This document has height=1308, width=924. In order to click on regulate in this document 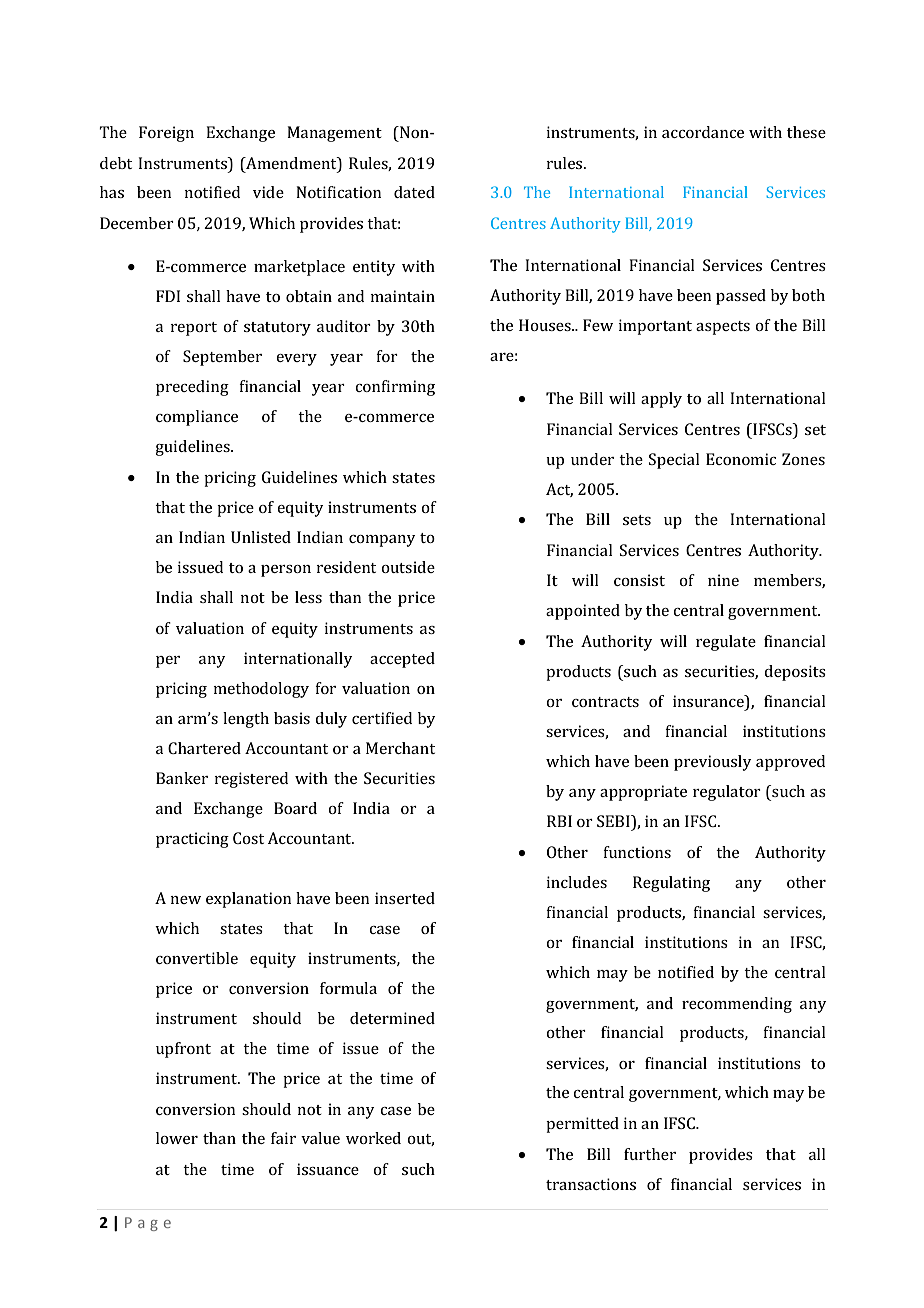, I will do `click(726, 643)`.
